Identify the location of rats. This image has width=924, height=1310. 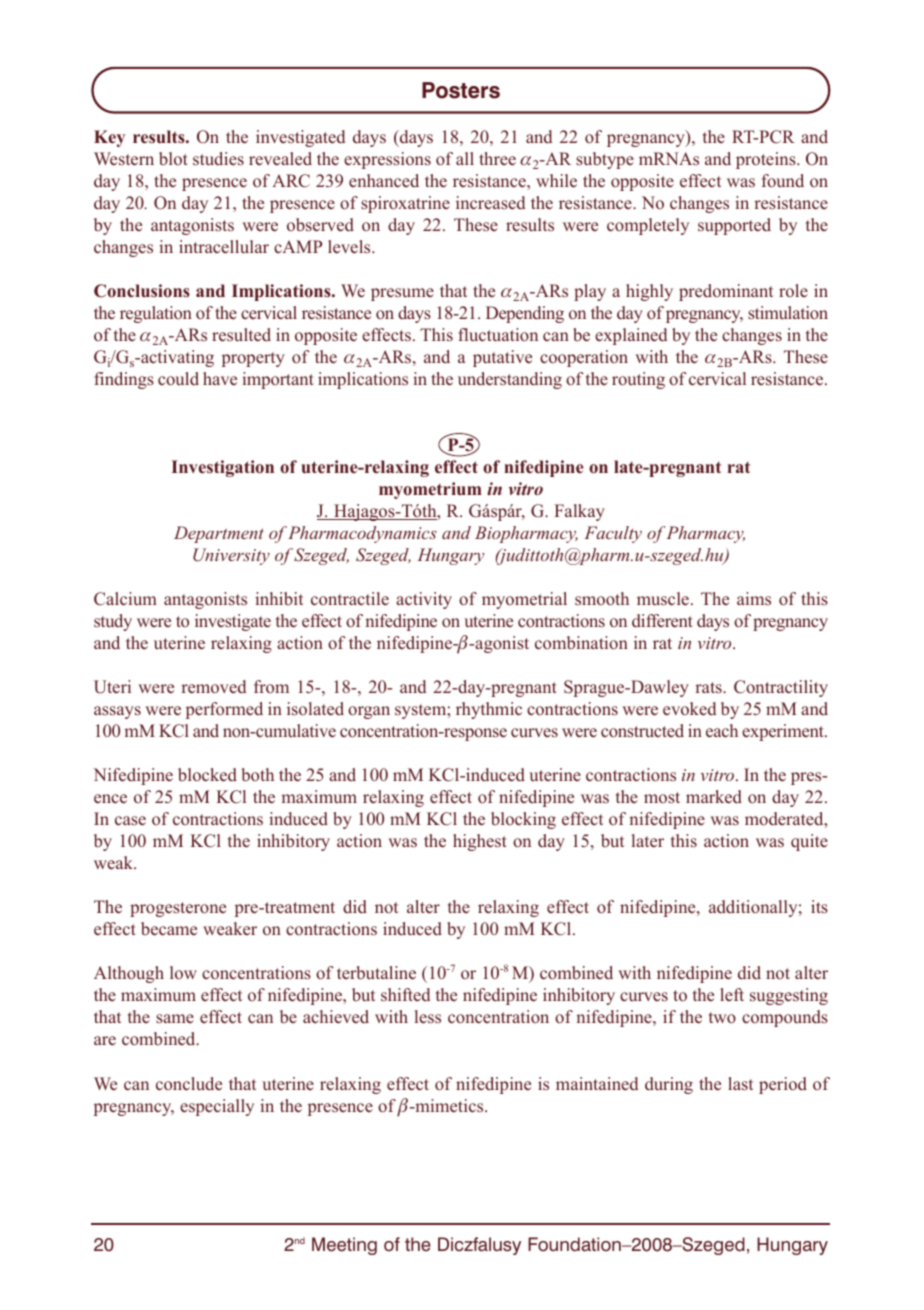
(709, 688).
